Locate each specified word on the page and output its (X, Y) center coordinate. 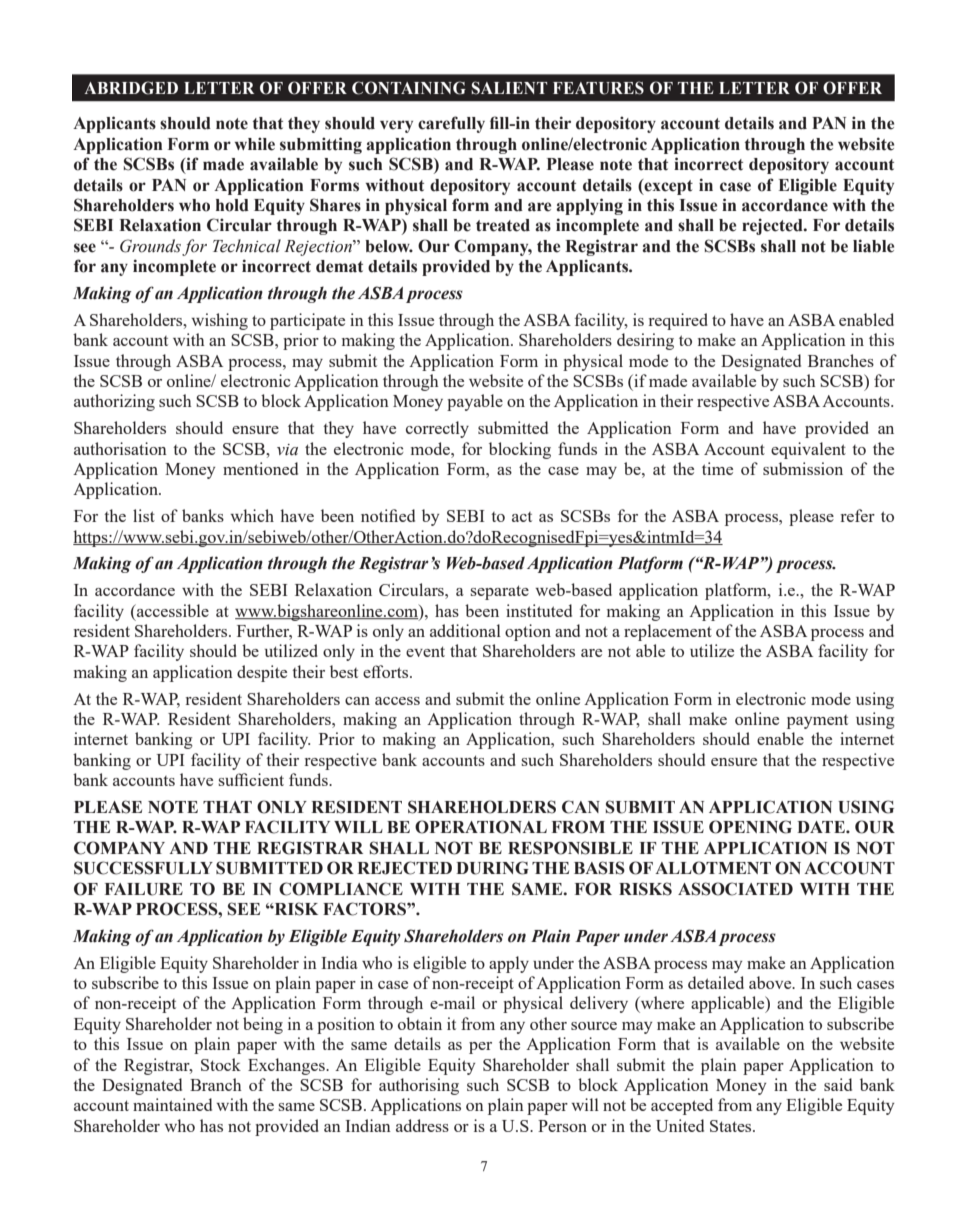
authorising (419, 1086)
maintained (172, 1104)
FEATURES (598, 88)
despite (262, 673)
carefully (451, 124)
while (255, 144)
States (732, 1126)
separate (500, 592)
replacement (668, 632)
